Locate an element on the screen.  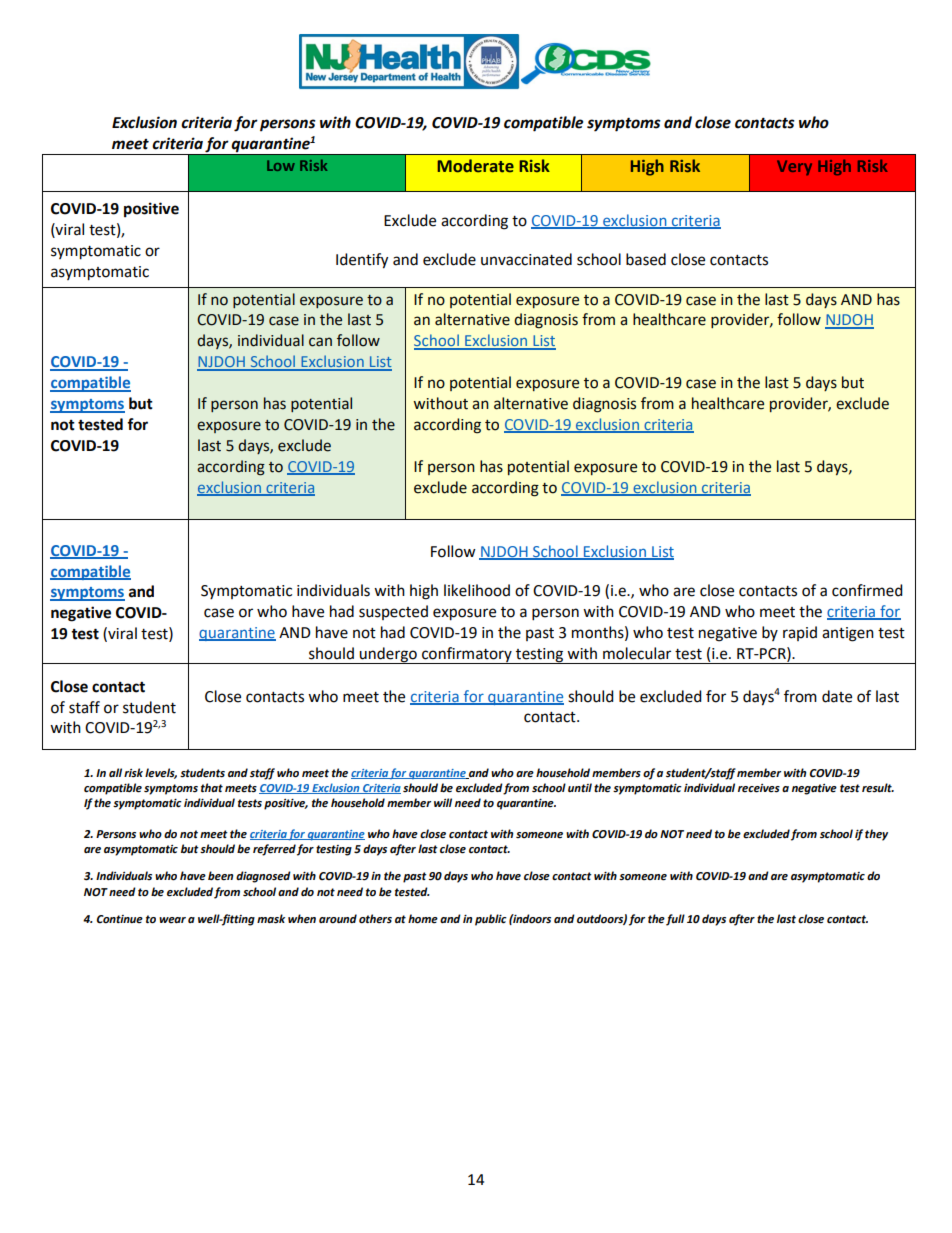
Moderate is located at coordinates (476, 166).
